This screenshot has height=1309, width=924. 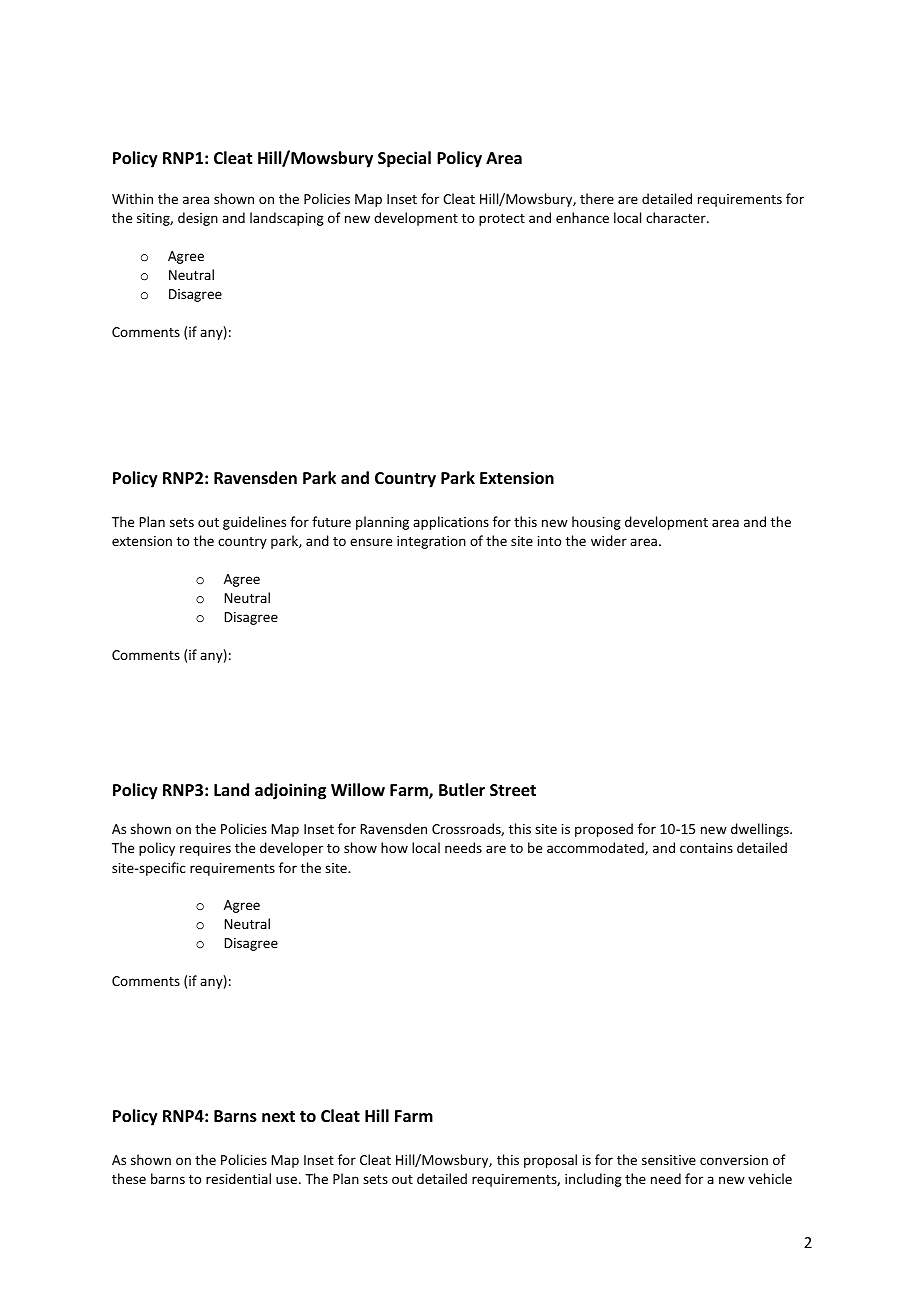 What do you see at coordinates (462, 790) in the screenshot?
I see `Butler` at bounding box center [462, 790].
